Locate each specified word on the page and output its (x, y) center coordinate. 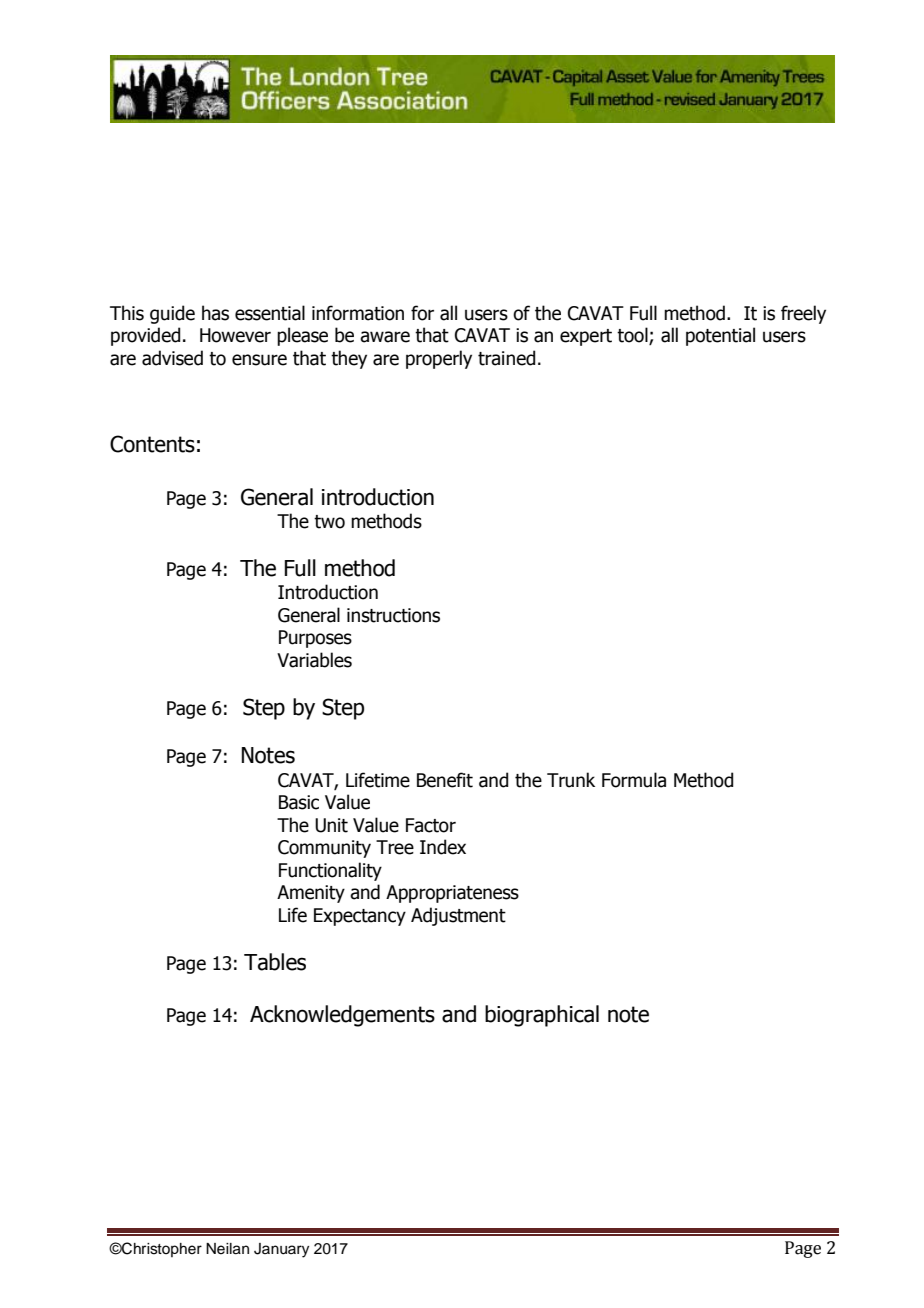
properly (439, 359)
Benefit (445, 780)
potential (720, 336)
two (329, 522)
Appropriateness (452, 894)
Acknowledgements (342, 1016)
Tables (275, 962)
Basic (299, 802)
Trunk (571, 780)
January (281, 1250)
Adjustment (458, 916)
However (235, 335)
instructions (393, 615)
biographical (542, 1016)
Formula (634, 780)
